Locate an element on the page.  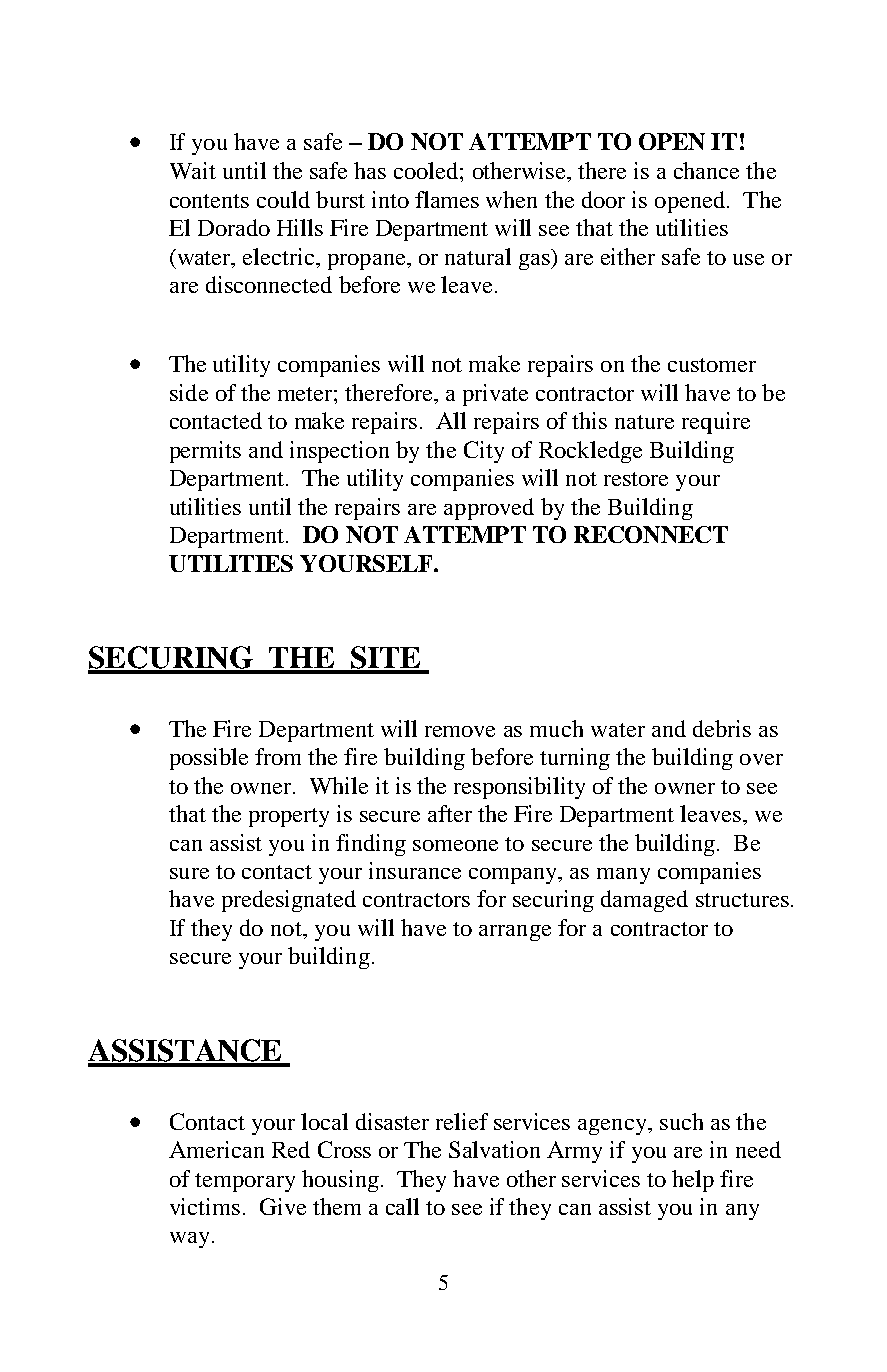
permits is located at coordinates (205, 452).
